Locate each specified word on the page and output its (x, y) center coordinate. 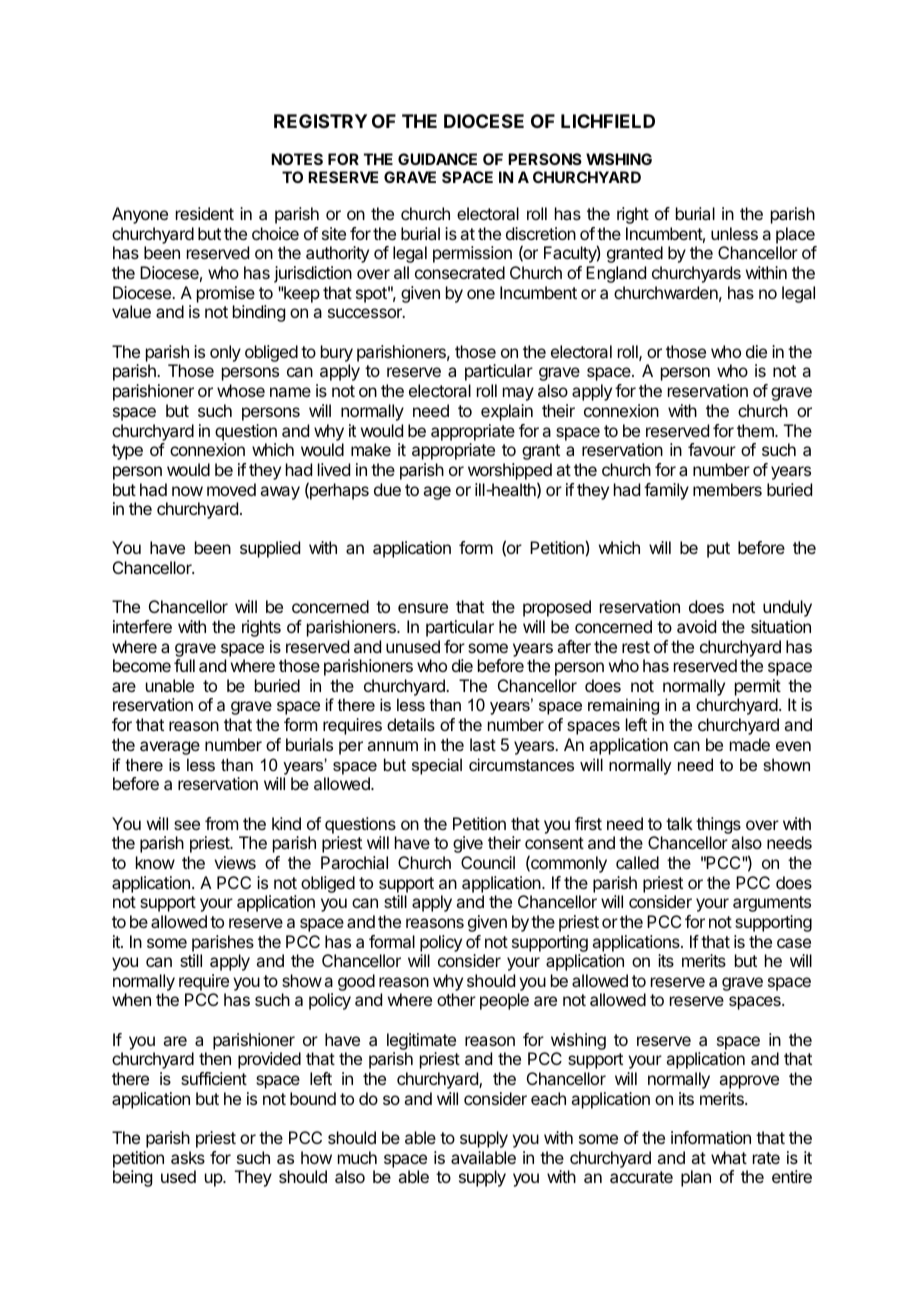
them (756, 430)
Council (488, 862)
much (357, 1157)
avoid (696, 626)
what (729, 1157)
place (796, 237)
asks (188, 1157)
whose (241, 390)
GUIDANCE (437, 159)
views (235, 862)
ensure (423, 608)
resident (205, 213)
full (184, 665)
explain (507, 412)
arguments (772, 904)
